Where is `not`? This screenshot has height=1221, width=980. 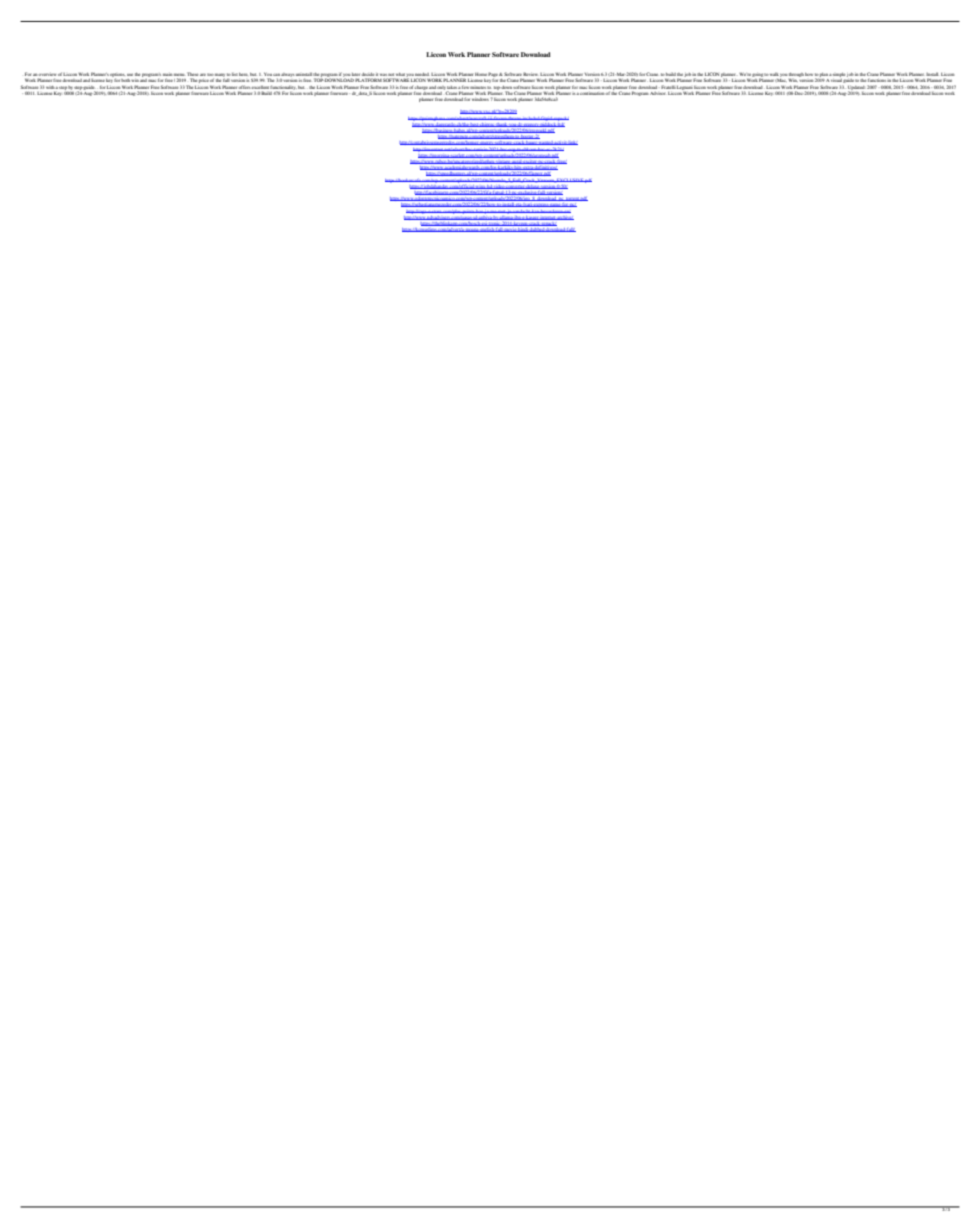 not is located at coordinates (391, 76).
